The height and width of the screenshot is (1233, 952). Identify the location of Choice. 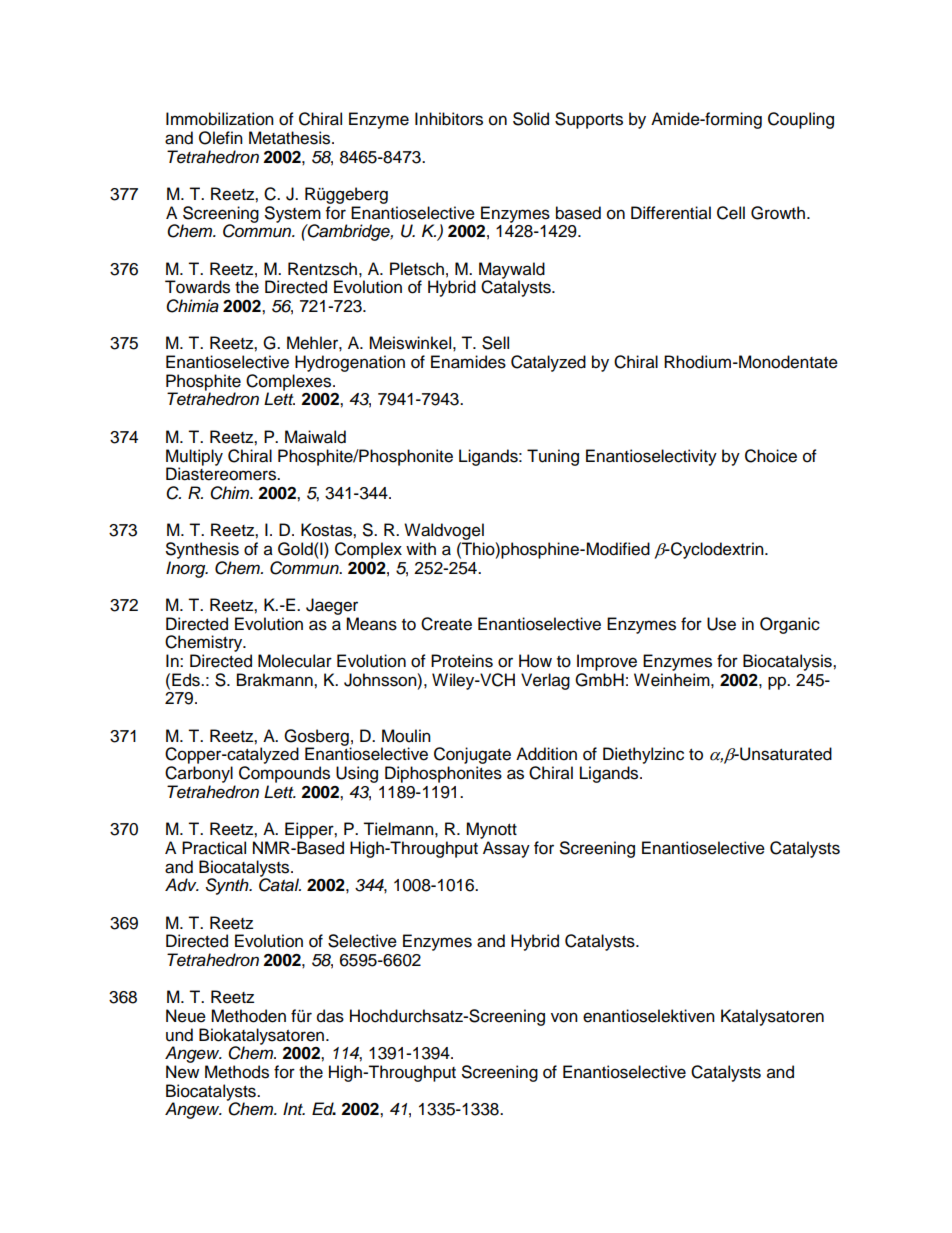
(771, 456).
